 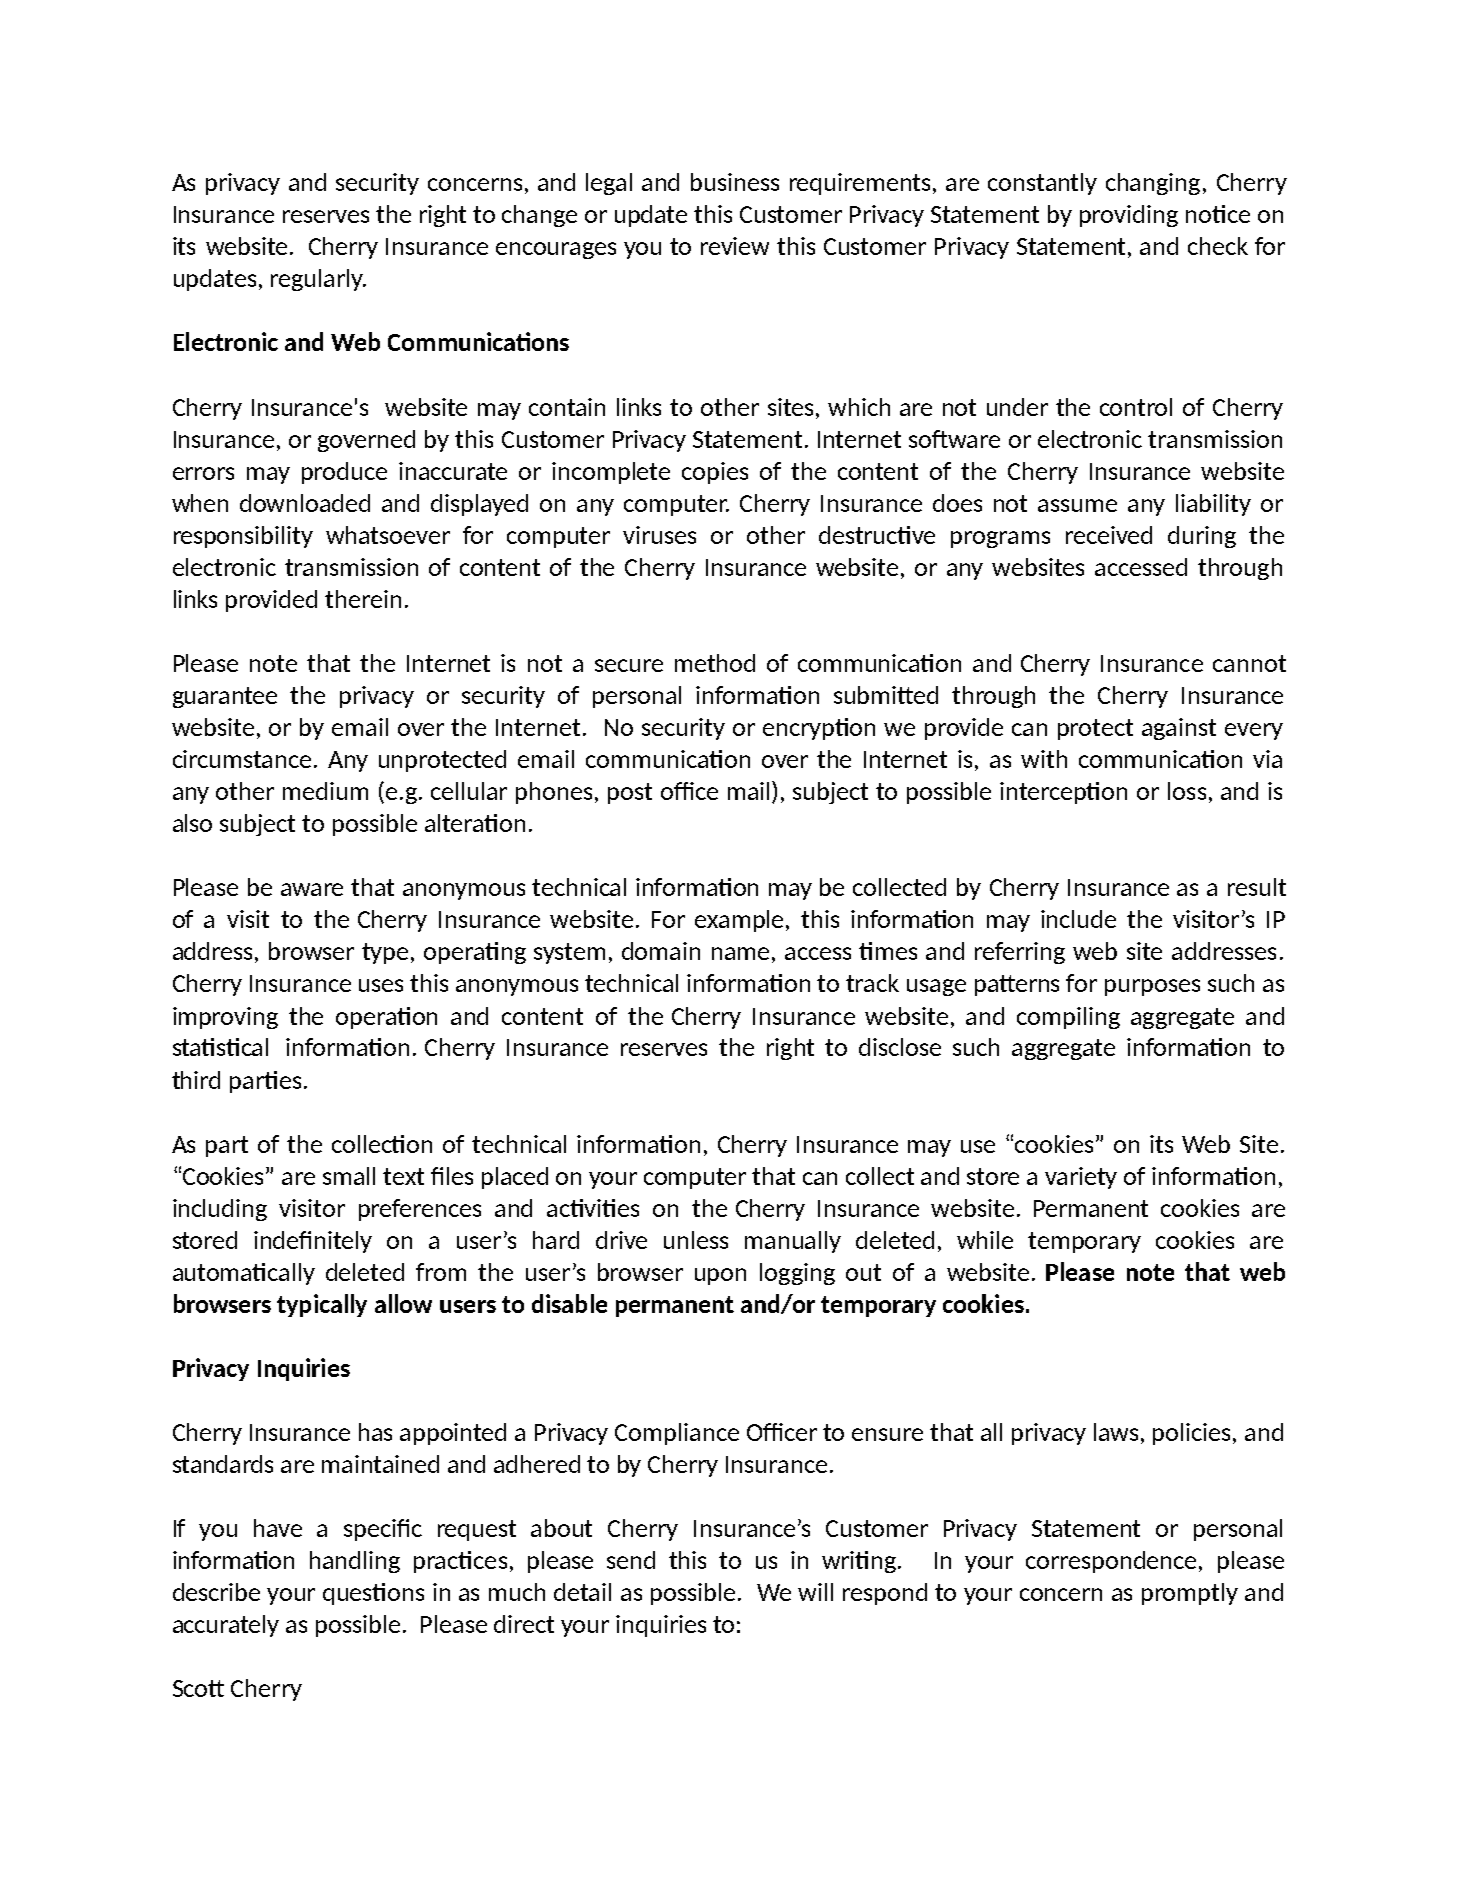 I want to click on unless, so click(x=696, y=1240).
